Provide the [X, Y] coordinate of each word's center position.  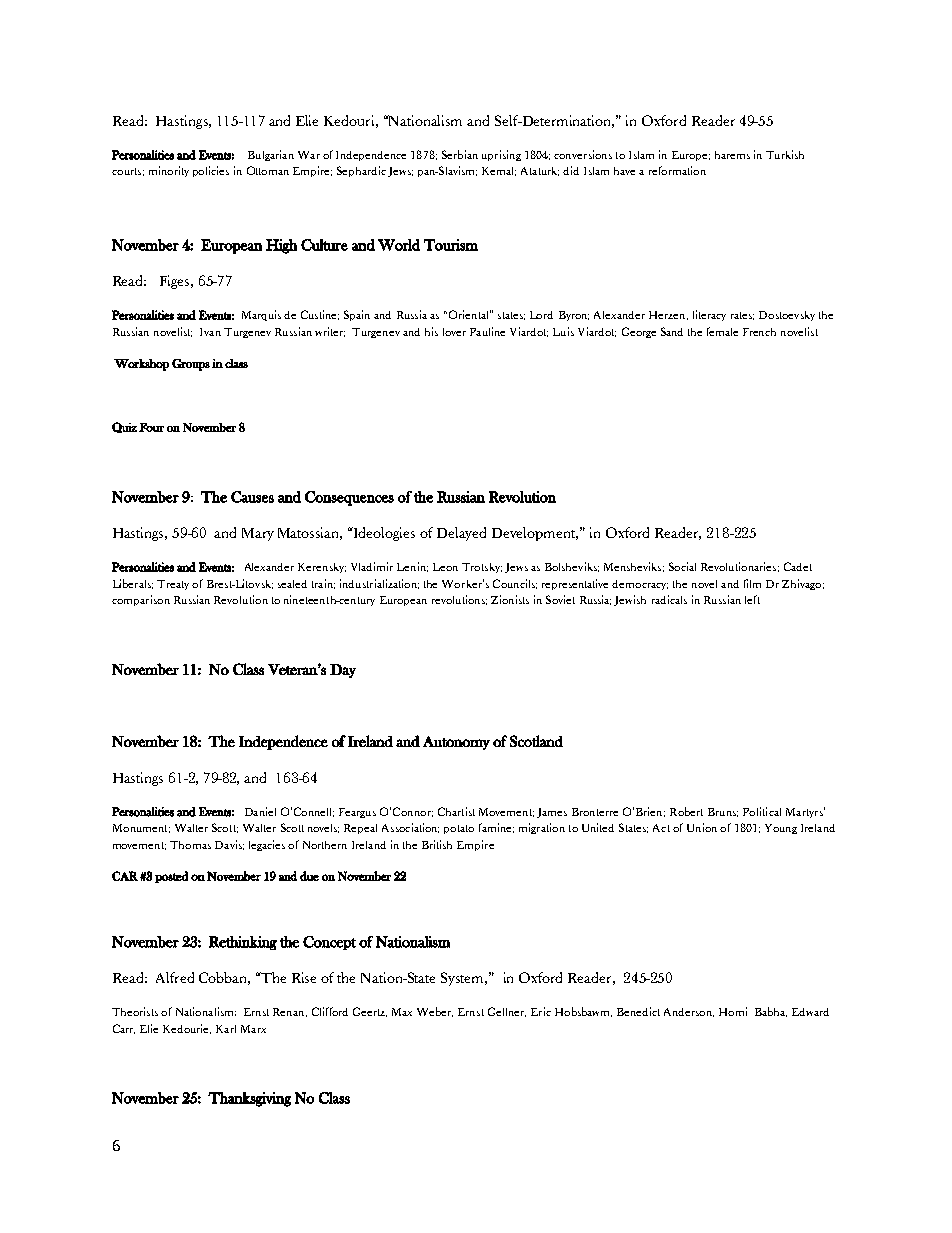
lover [454, 332]
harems [732, 155]
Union [702, 827]
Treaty [173, 585]
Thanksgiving [249, 1099]
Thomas [190, 845]
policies [211, 171]
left [752, 599]
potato [459, 829]
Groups [191, 365]
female [722, 331]
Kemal [499, 171]
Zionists [510, 599]
